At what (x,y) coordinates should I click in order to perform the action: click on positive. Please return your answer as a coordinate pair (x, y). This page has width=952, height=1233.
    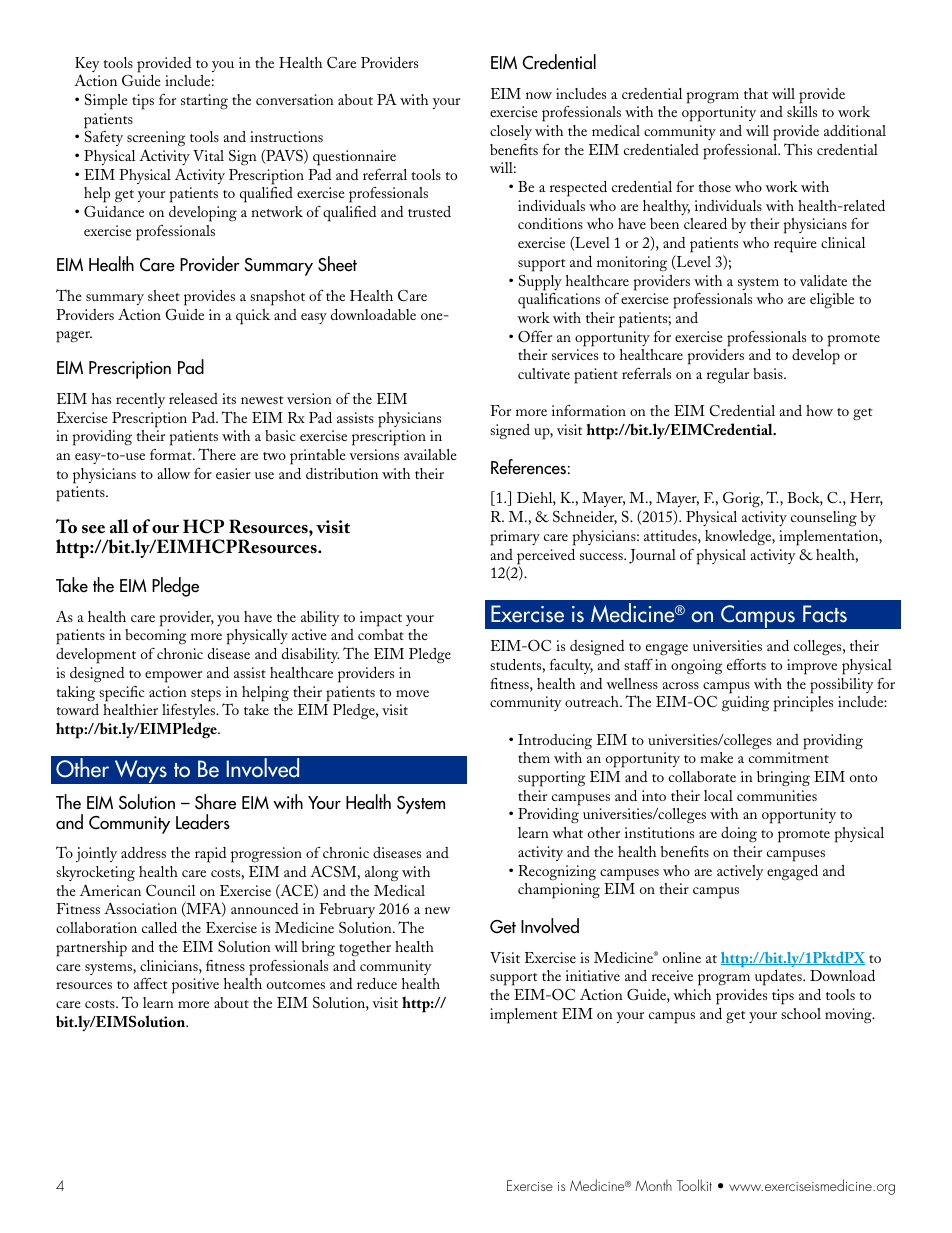
    Looking at the image, I should click on (195, 986).
